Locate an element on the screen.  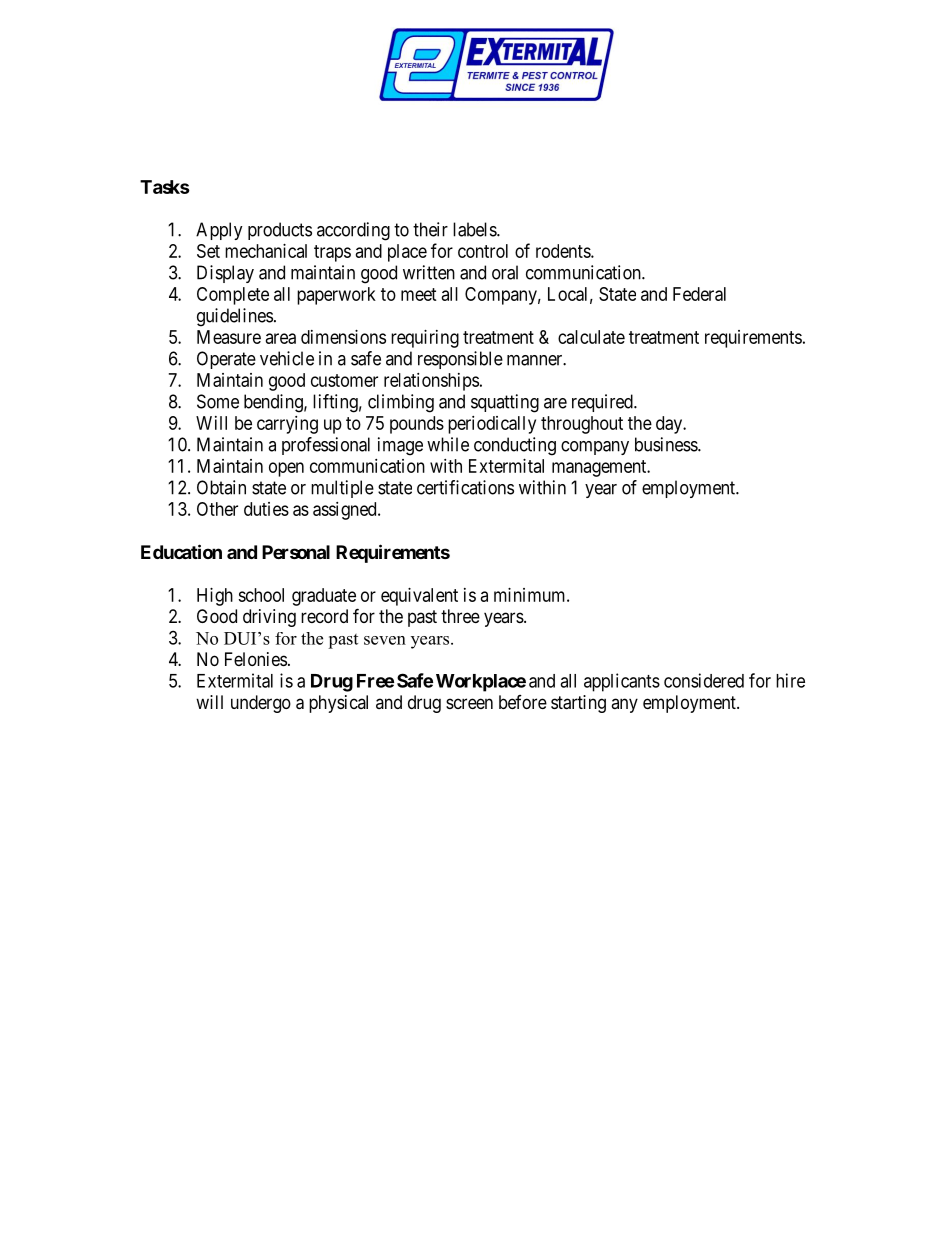
Federal is located at coordinates (699, 294).
